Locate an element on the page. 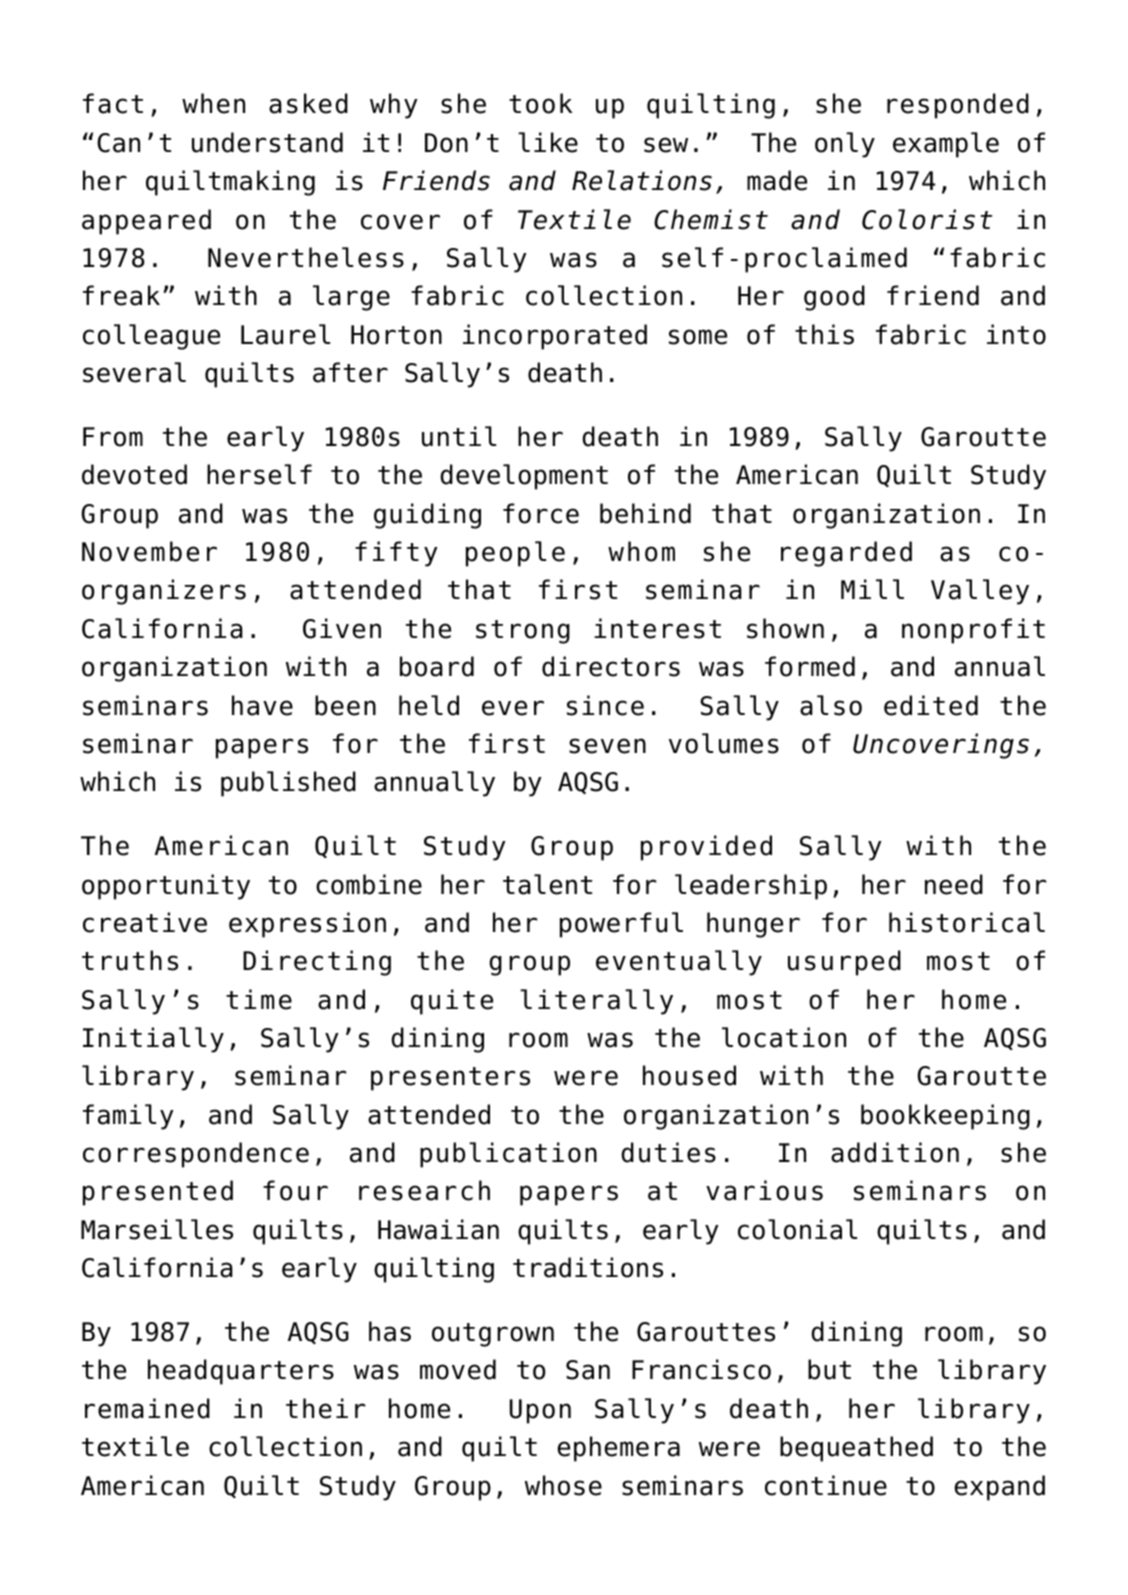 This document has height=1595, width=1128. published is located at coordinates (288, 784).
